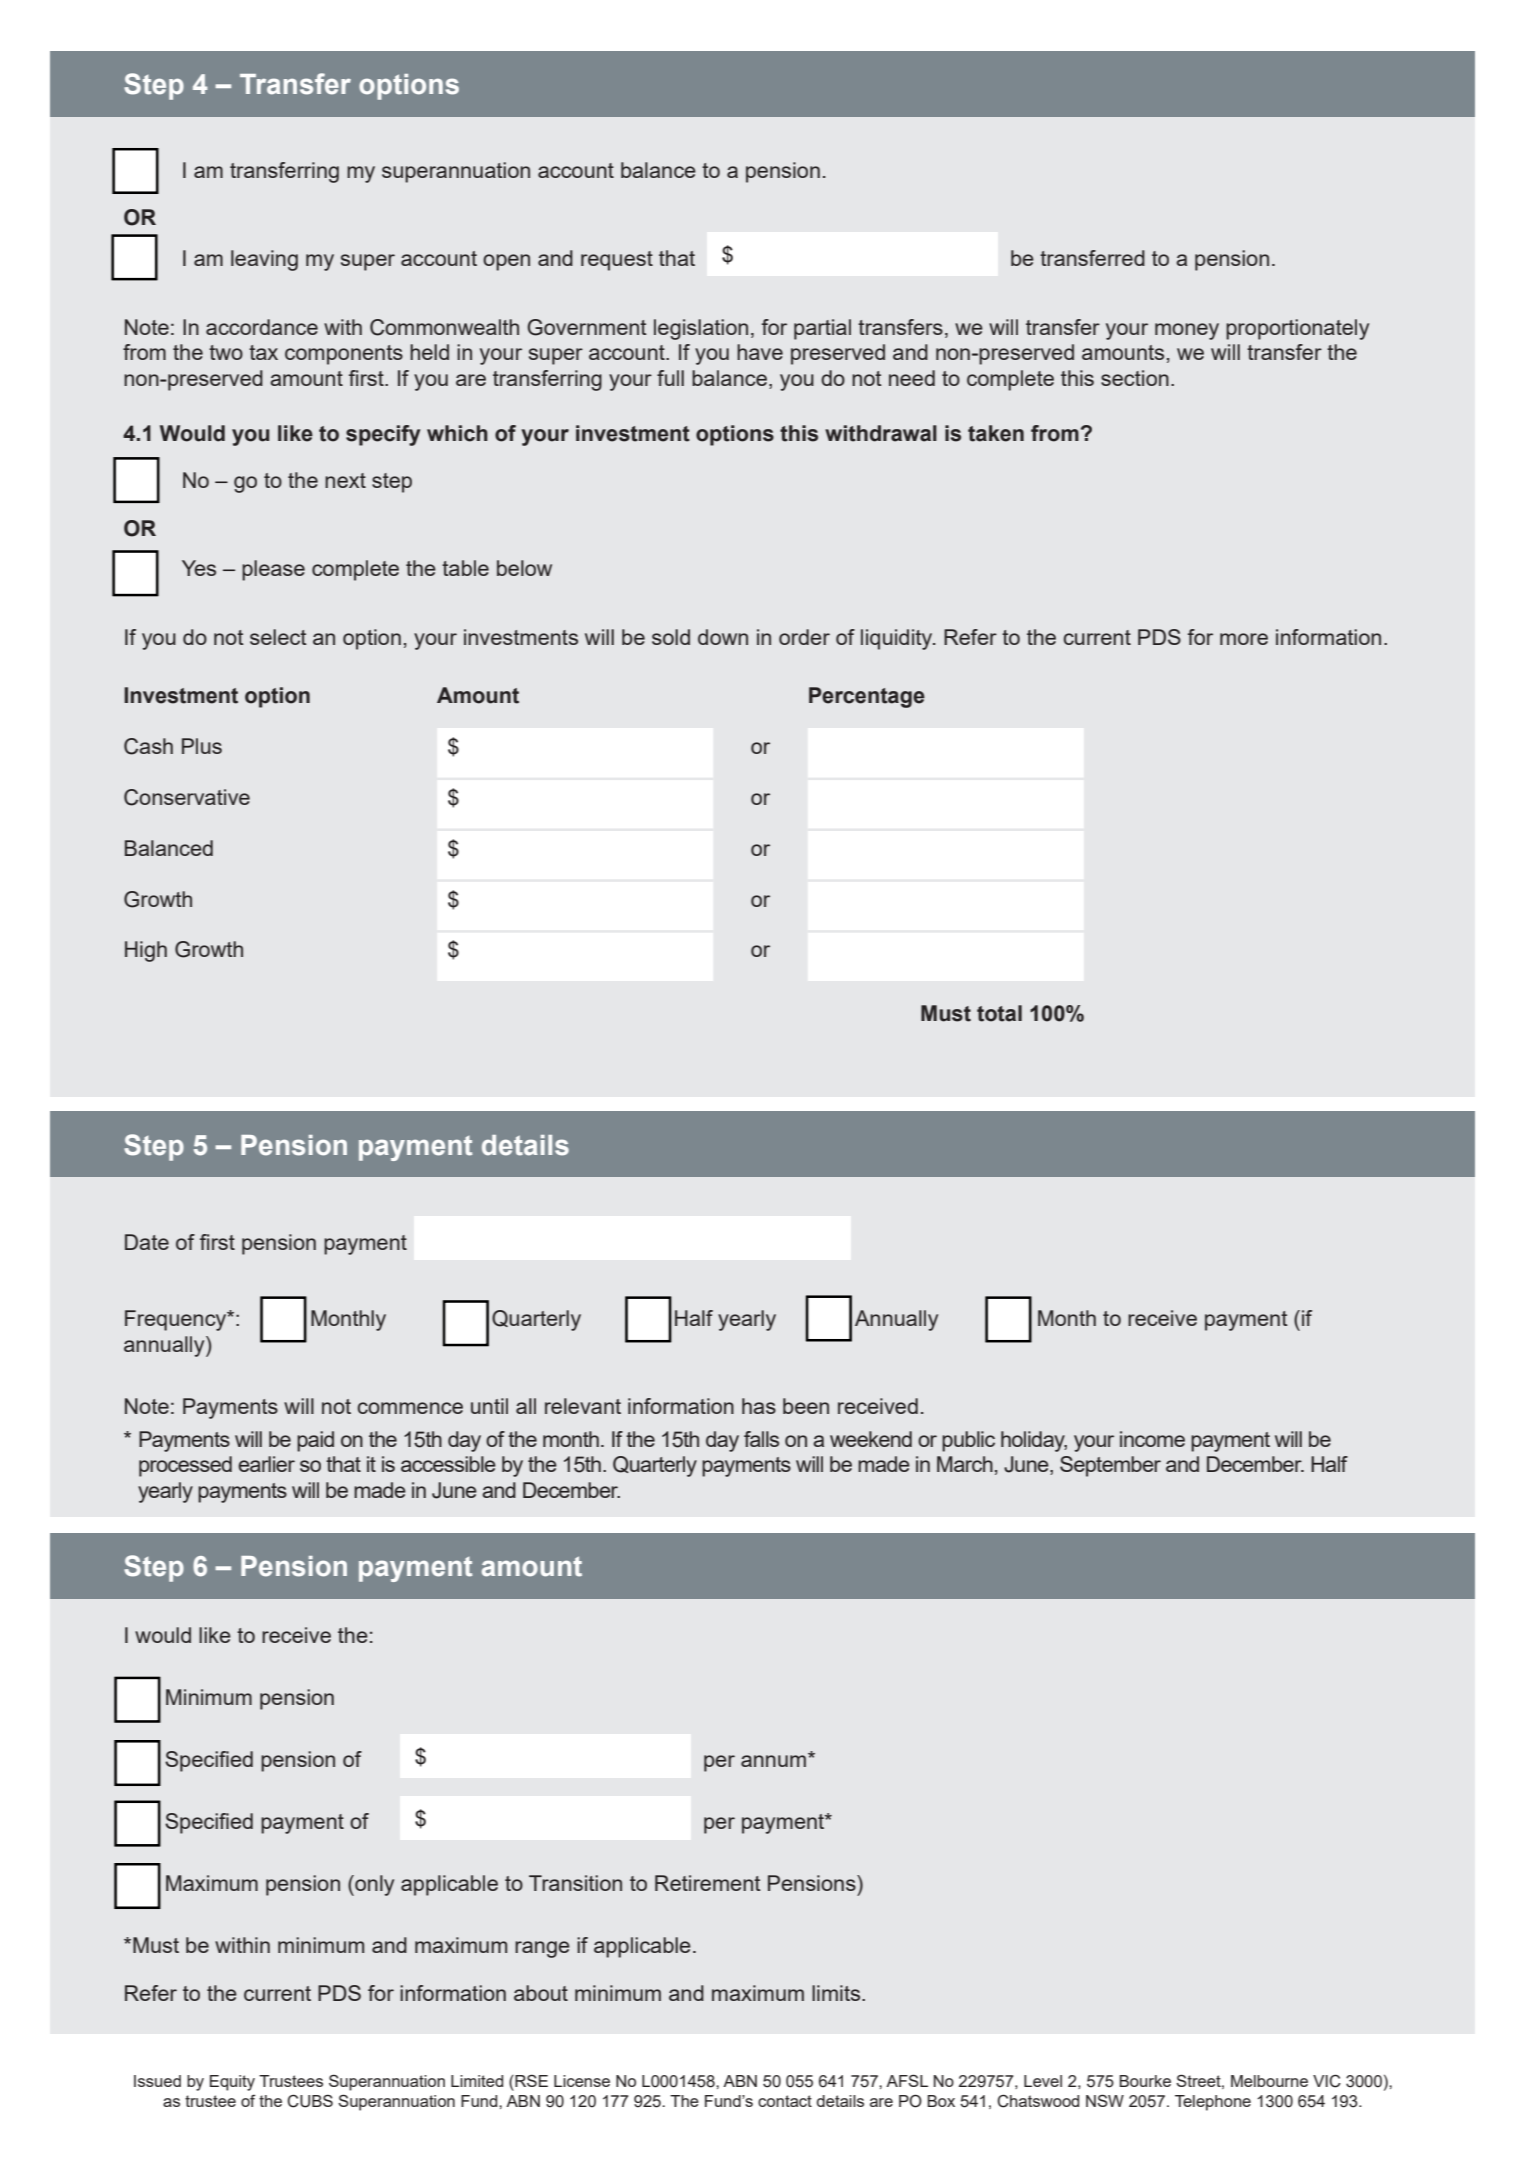 Image resolution: width=1526 pixels, height=2158 pixels. Describe the element at coordinates (187, 797) in the screenshot. I see `Conservative` at that location.
